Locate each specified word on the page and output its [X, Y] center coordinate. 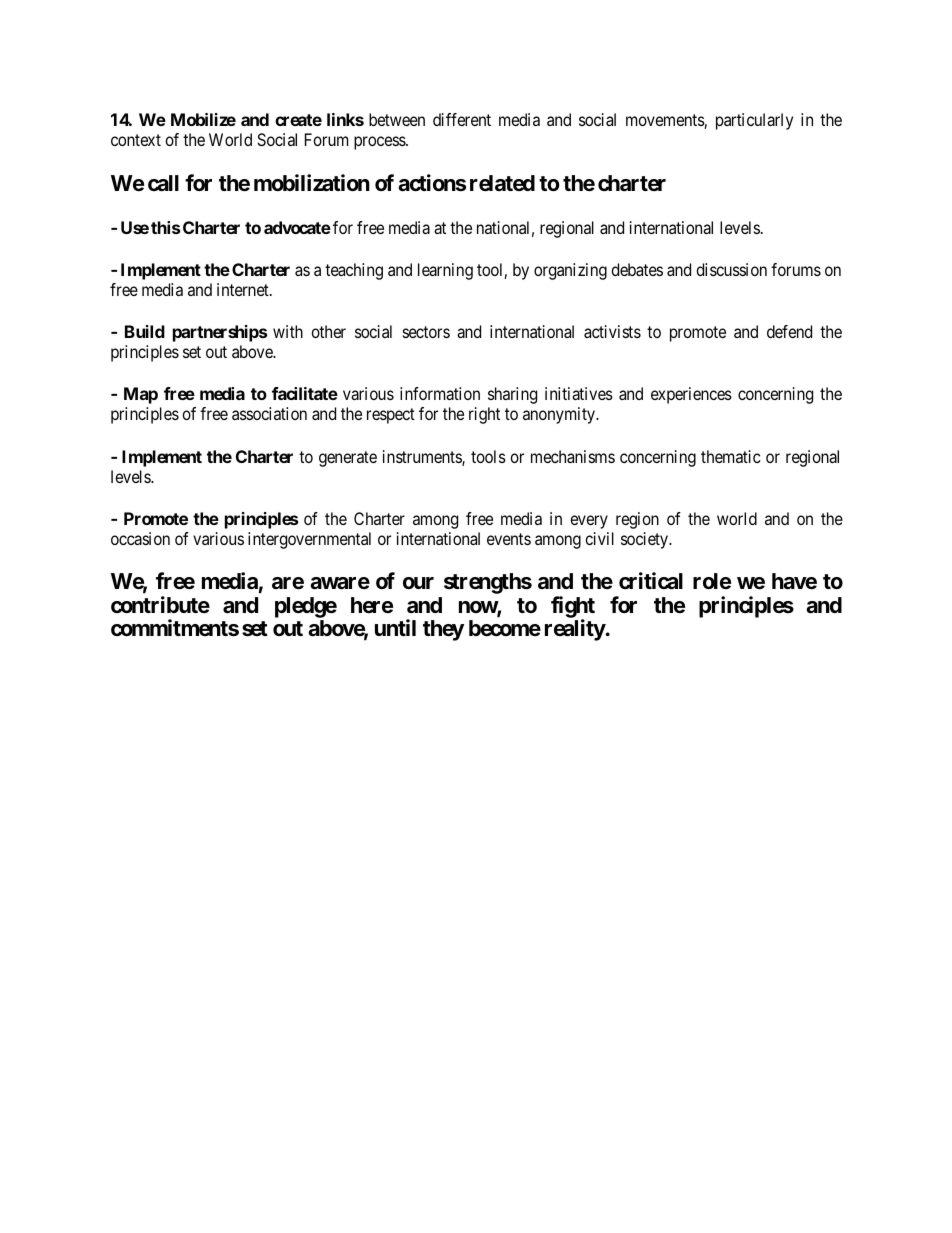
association [269, 413]
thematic [731, 456]
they [443, 630]
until [395, 627]
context [136, 140]
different [462, 119]
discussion [731, 269]
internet [244, 289]
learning [445, 271]
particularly [754, 121]
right [484, 415]
